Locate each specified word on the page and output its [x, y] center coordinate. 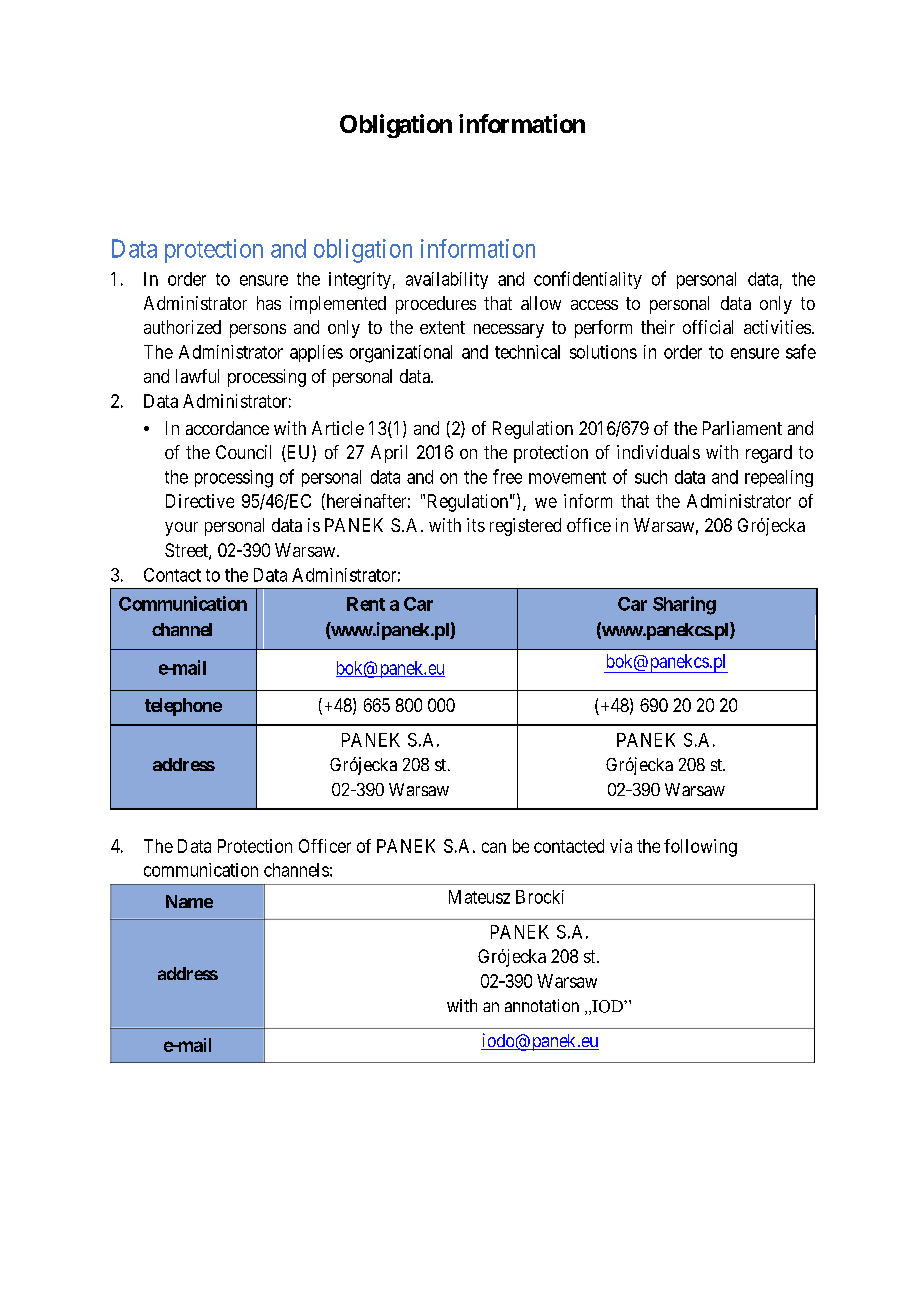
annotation [542, 1005]
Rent [366, 604]
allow [541, 303]
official [708, 327]
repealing [779, 478]
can [494, 847]
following [700, 848]
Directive [200, 501]
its [476, 525]
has [269, 303]
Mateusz [479, 897]
